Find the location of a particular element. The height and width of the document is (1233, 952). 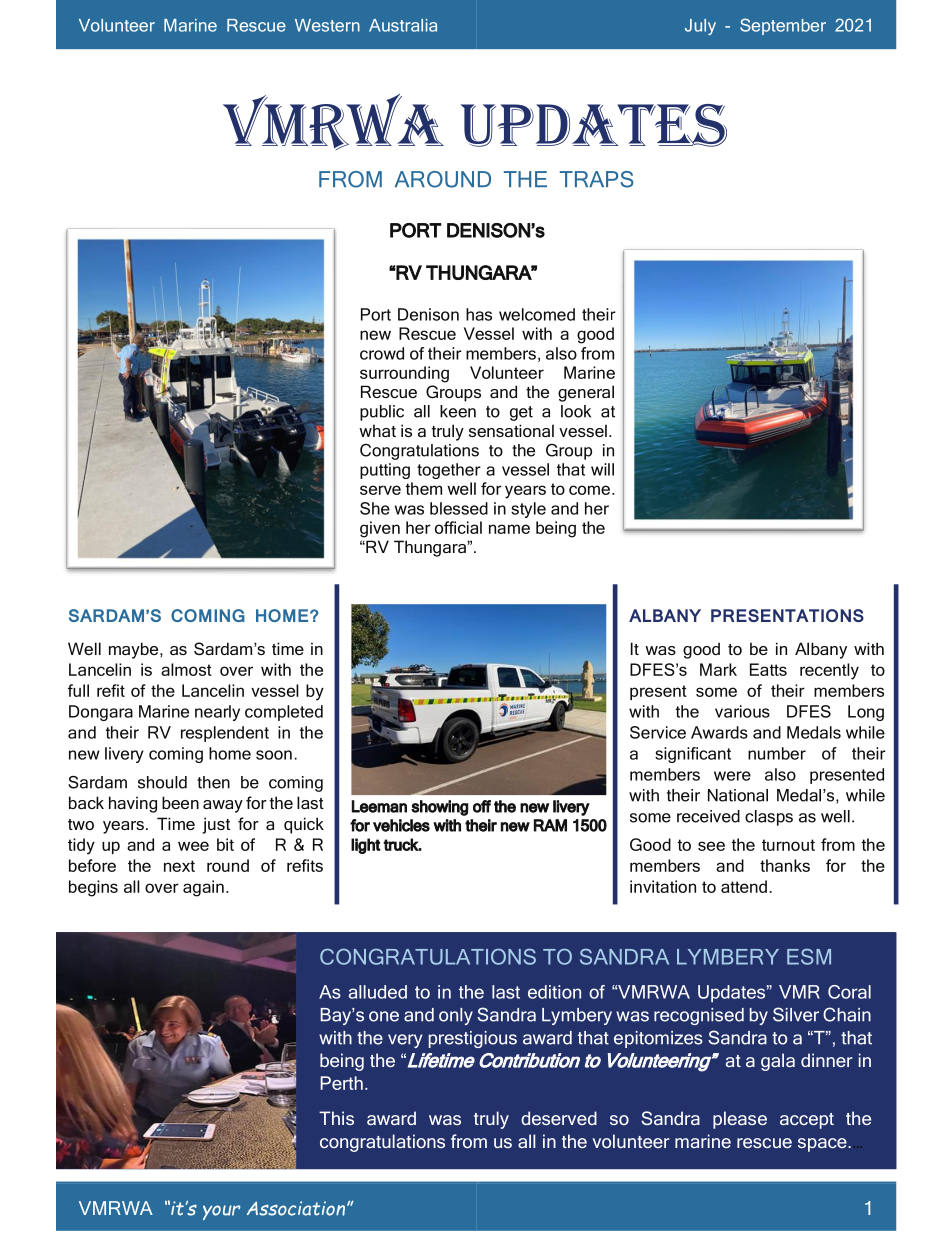

again is located at coordinates (203, 888).
